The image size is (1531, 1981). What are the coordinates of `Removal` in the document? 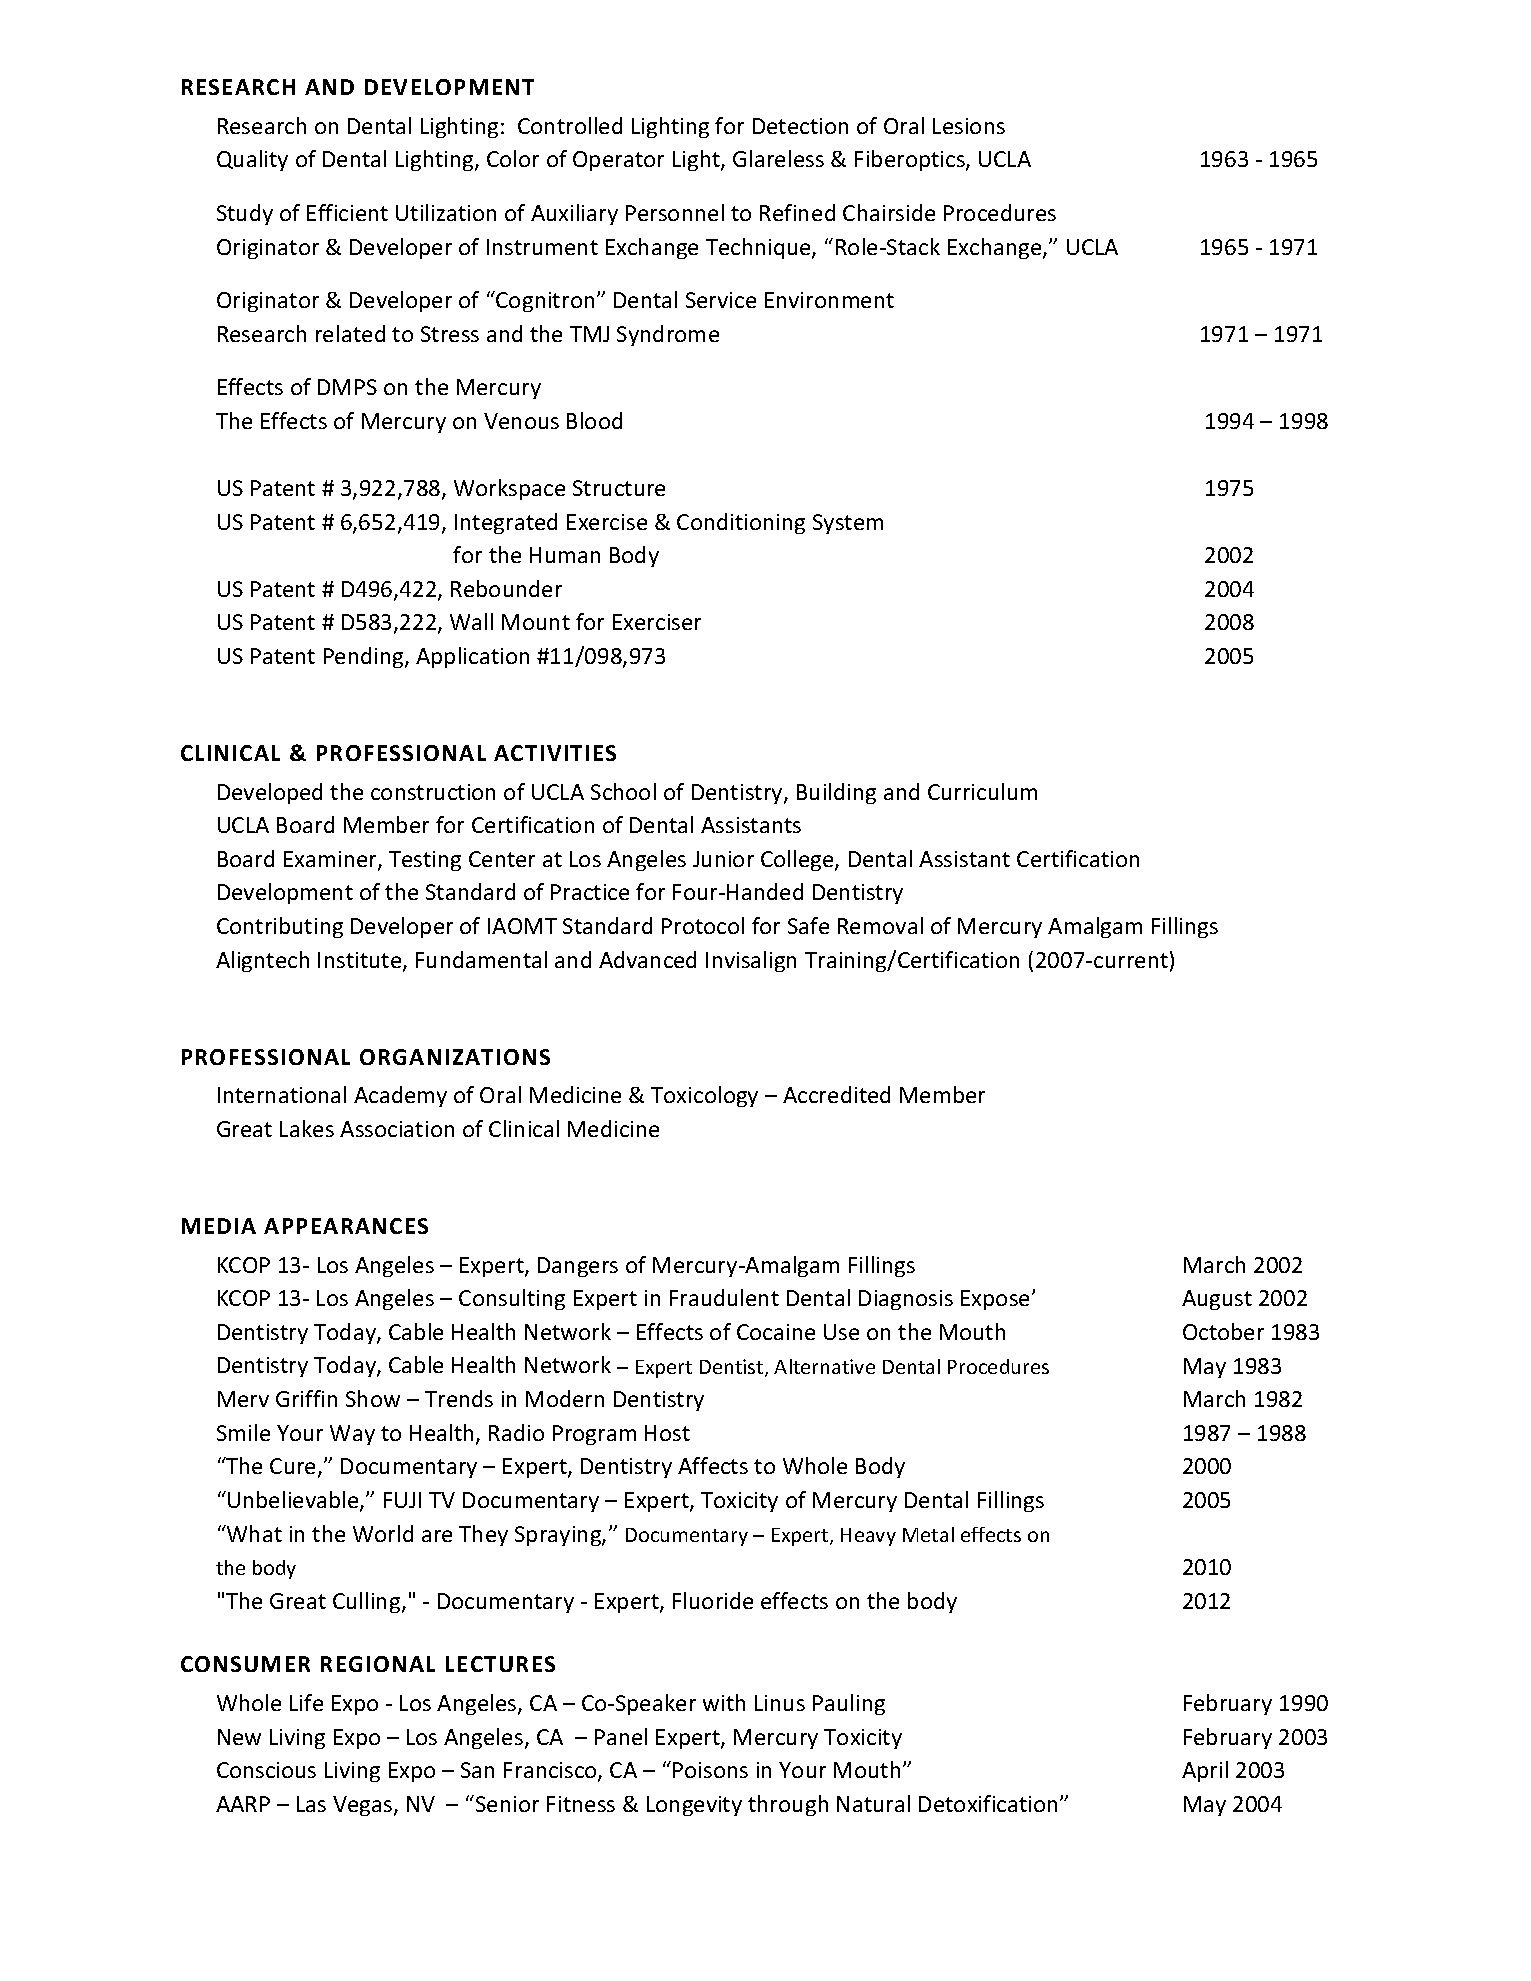 It's located at (880, 925).
